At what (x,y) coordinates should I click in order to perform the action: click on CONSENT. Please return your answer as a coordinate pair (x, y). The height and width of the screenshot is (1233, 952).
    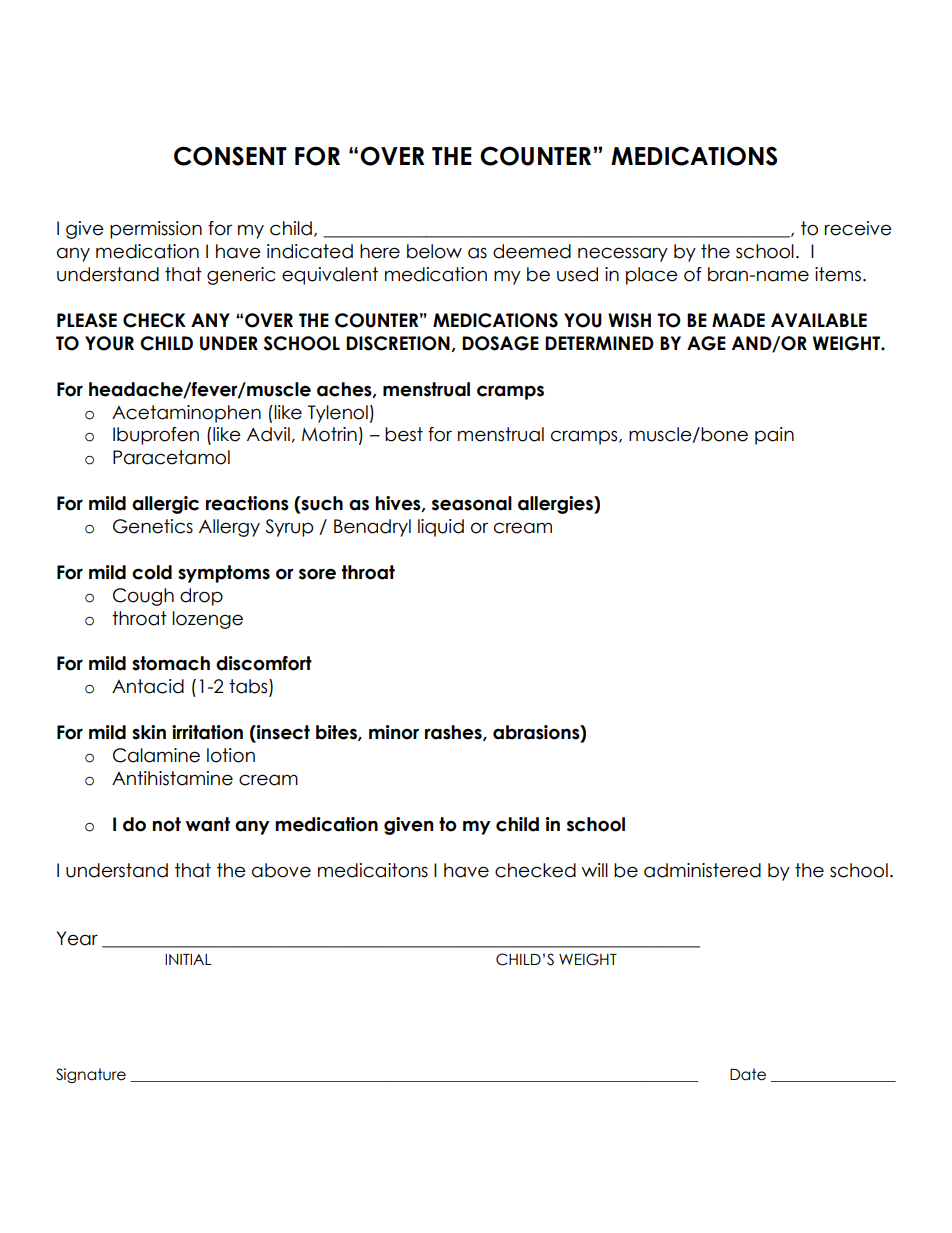
    Looking at the image, I should click on (230, 156).
